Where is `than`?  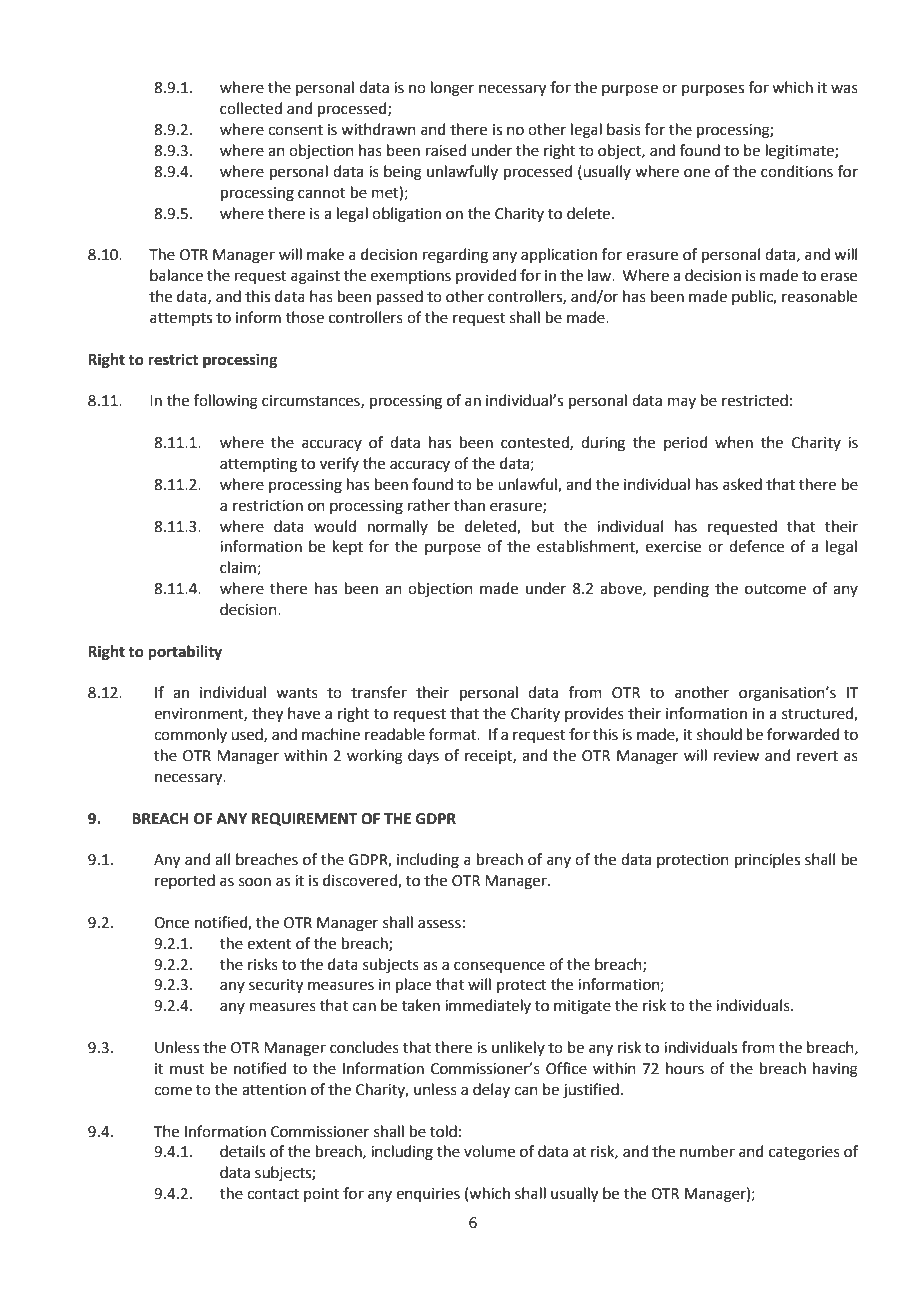 than is located at coordinates (469, 505).
